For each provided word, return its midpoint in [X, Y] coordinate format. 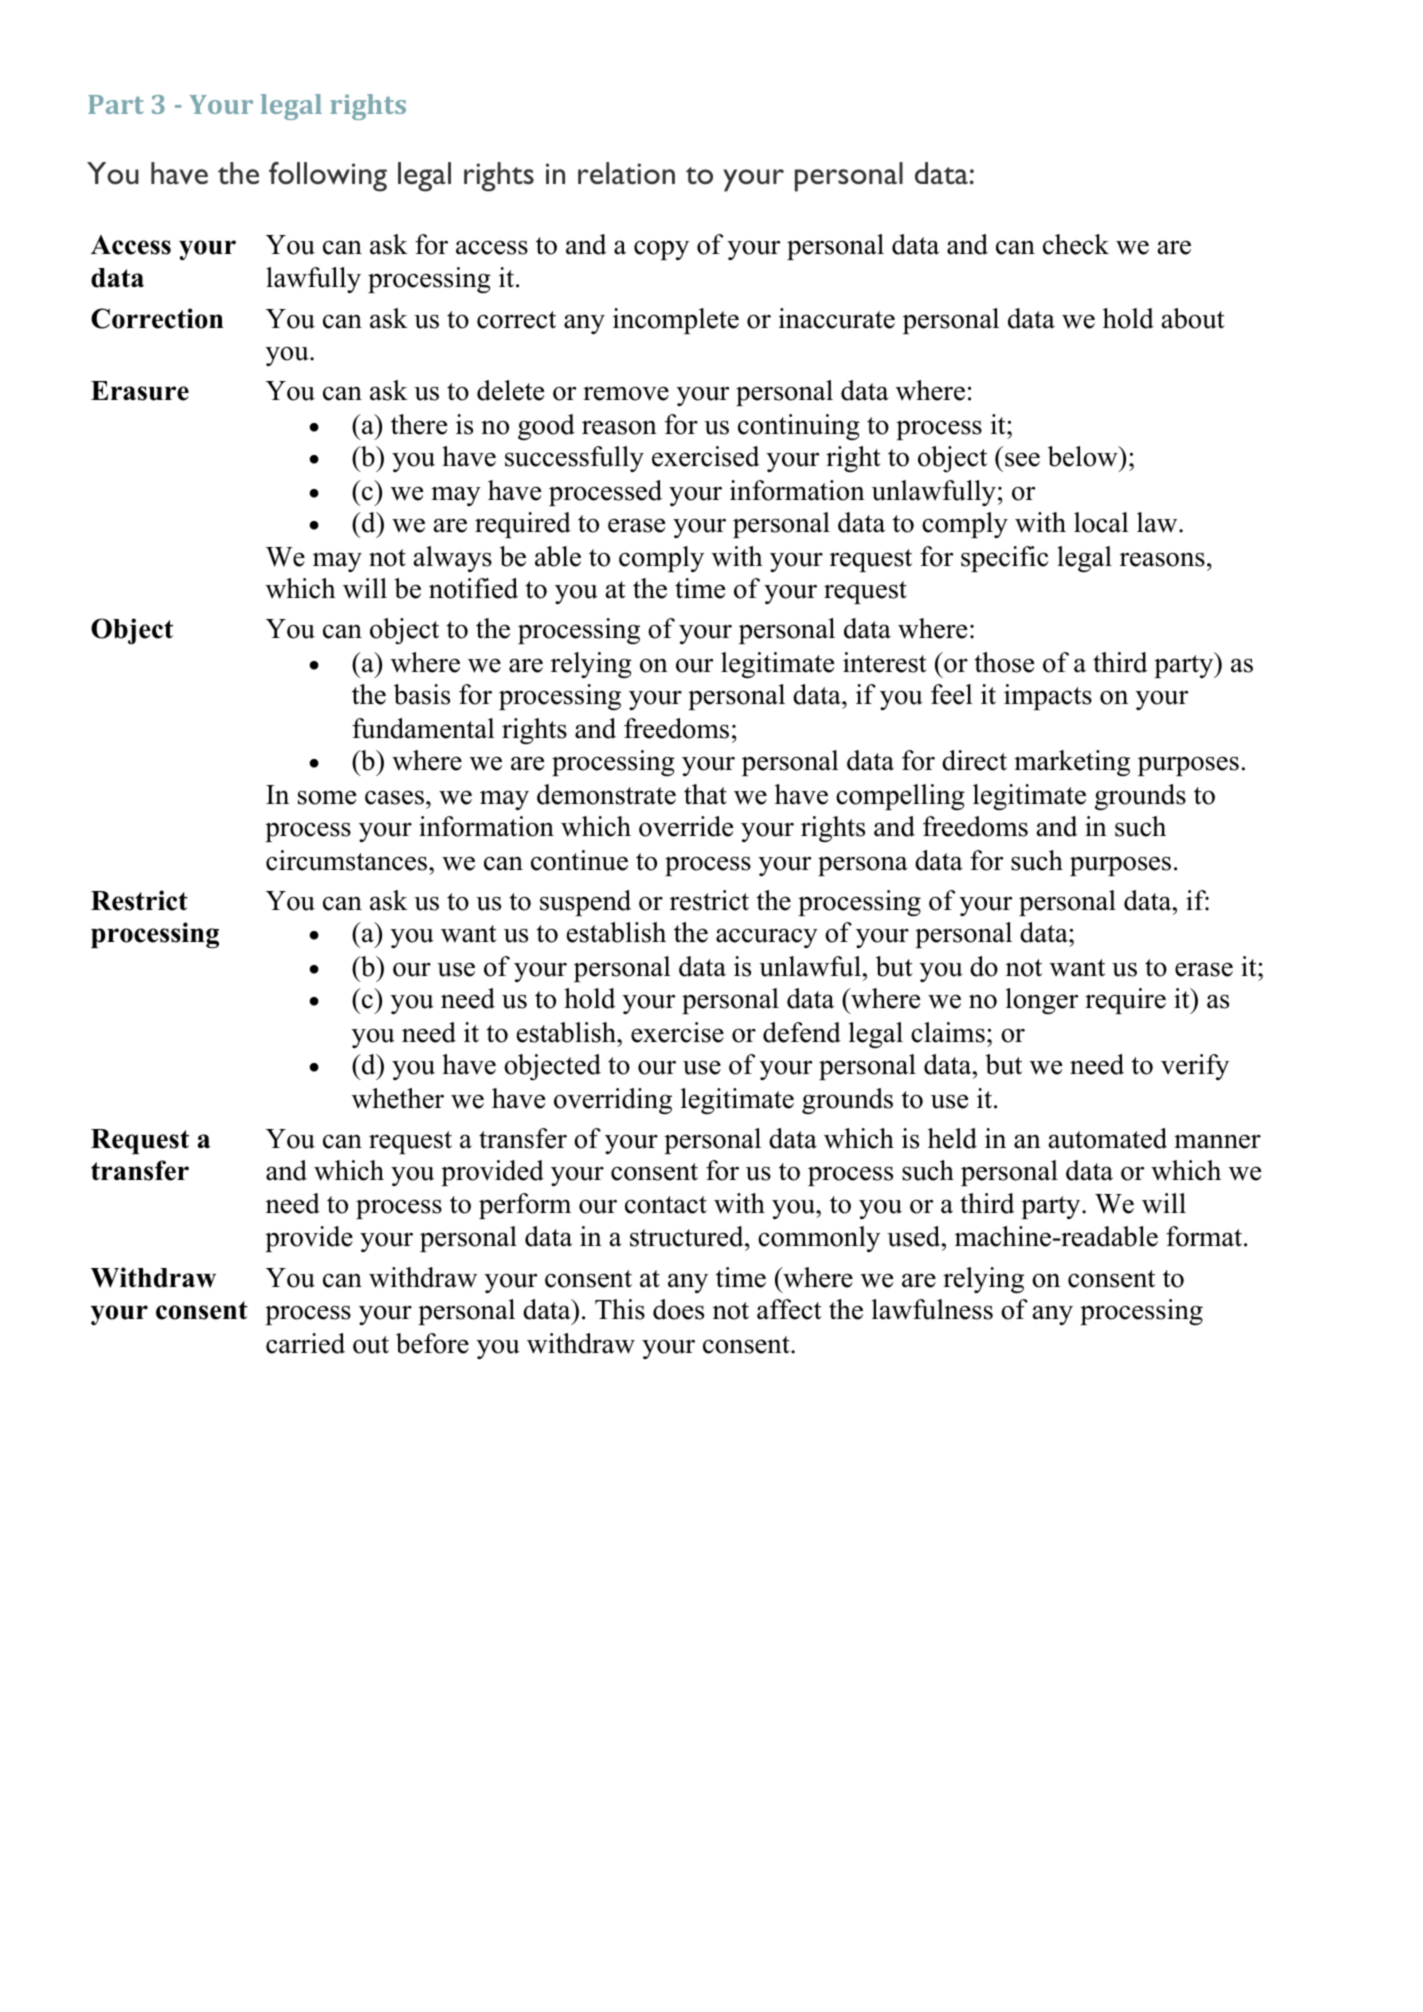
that [705, 794]
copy [661, 250]
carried [305, 1343]
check [1076, 244]
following [328, 177]
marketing [1072, 763]
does [678, 1309]
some [327, 797]
